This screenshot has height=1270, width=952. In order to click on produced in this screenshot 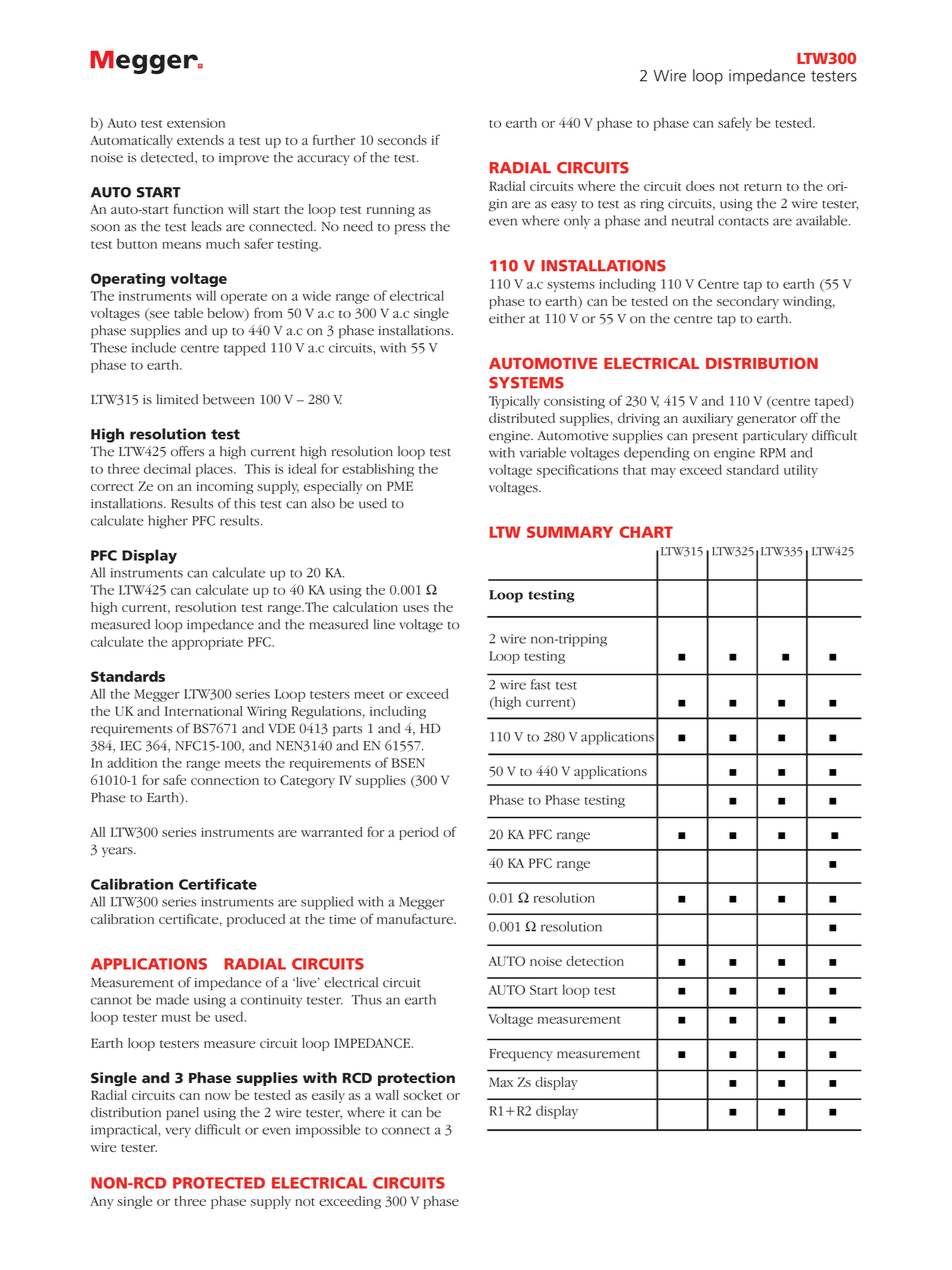, I will do `click(256, 920)`.
